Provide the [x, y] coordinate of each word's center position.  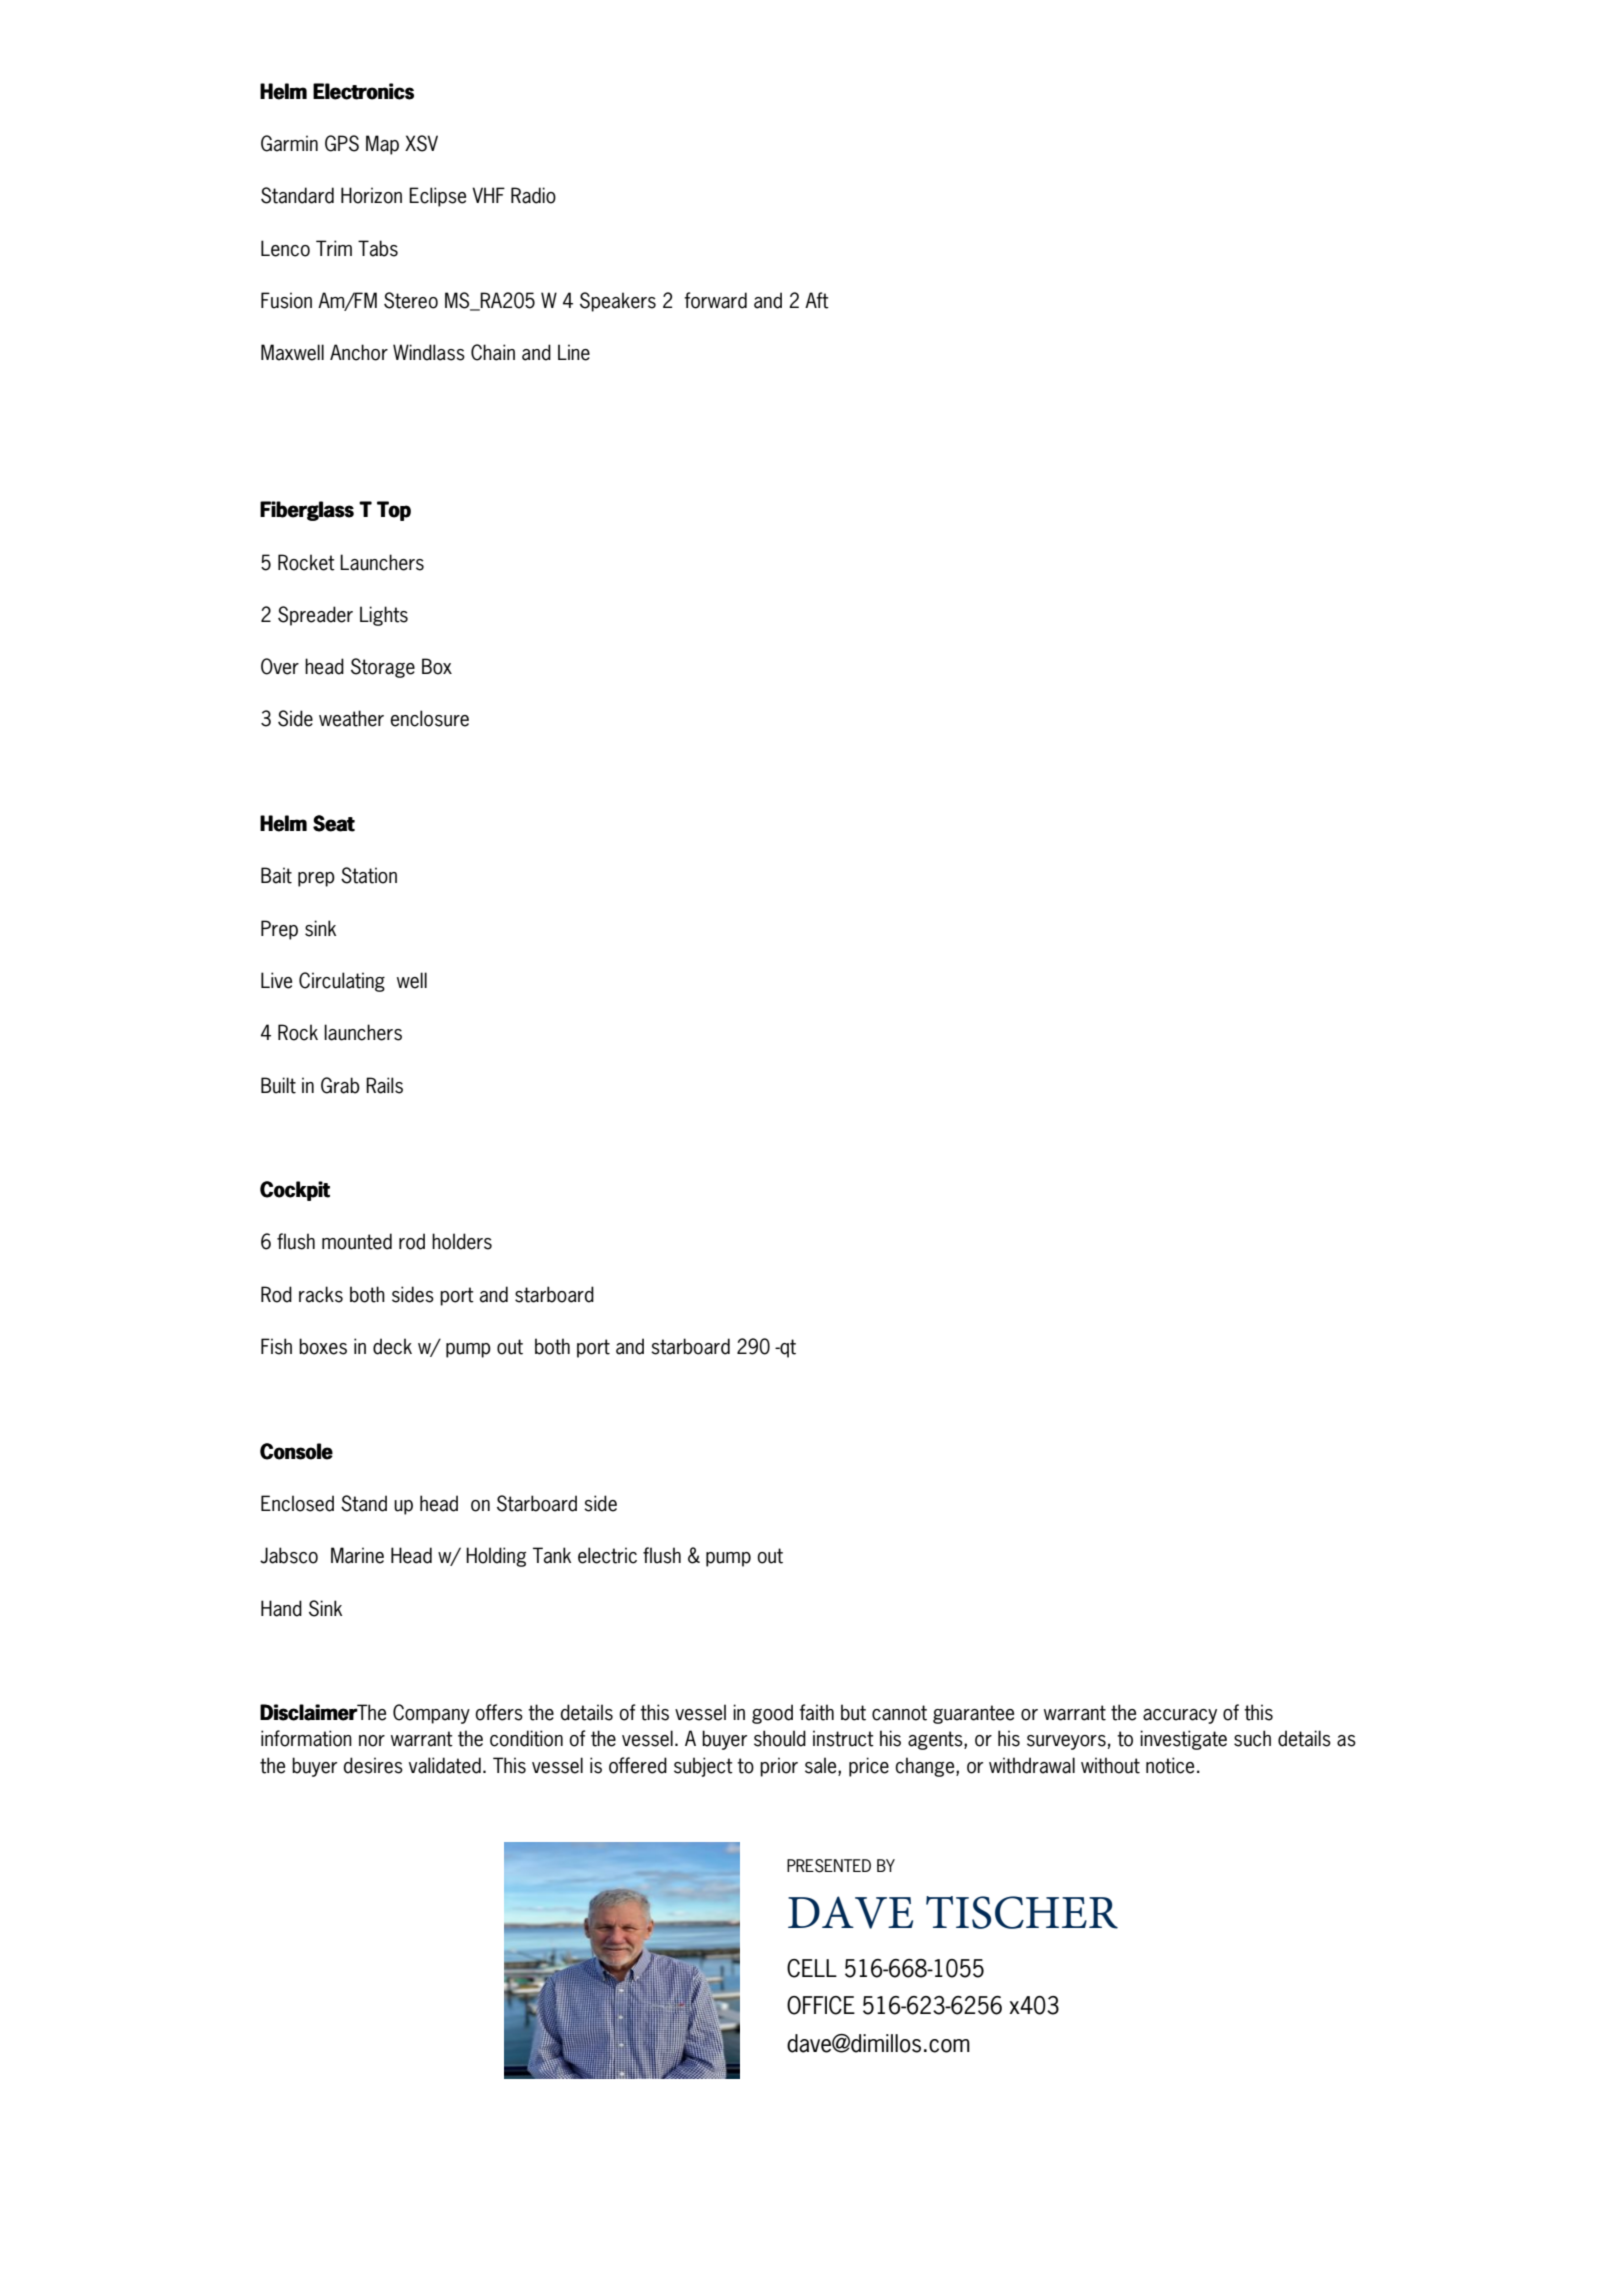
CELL [812, 1968]
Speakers [618, 302]
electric [607, 1555]
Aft [817, 300]
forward [715, 300]
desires [373, 1765]
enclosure [429, 718]
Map [382, 145]
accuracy [1180, 1716]
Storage [383, 668]
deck [392, 1346]
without [1110, 1765]
